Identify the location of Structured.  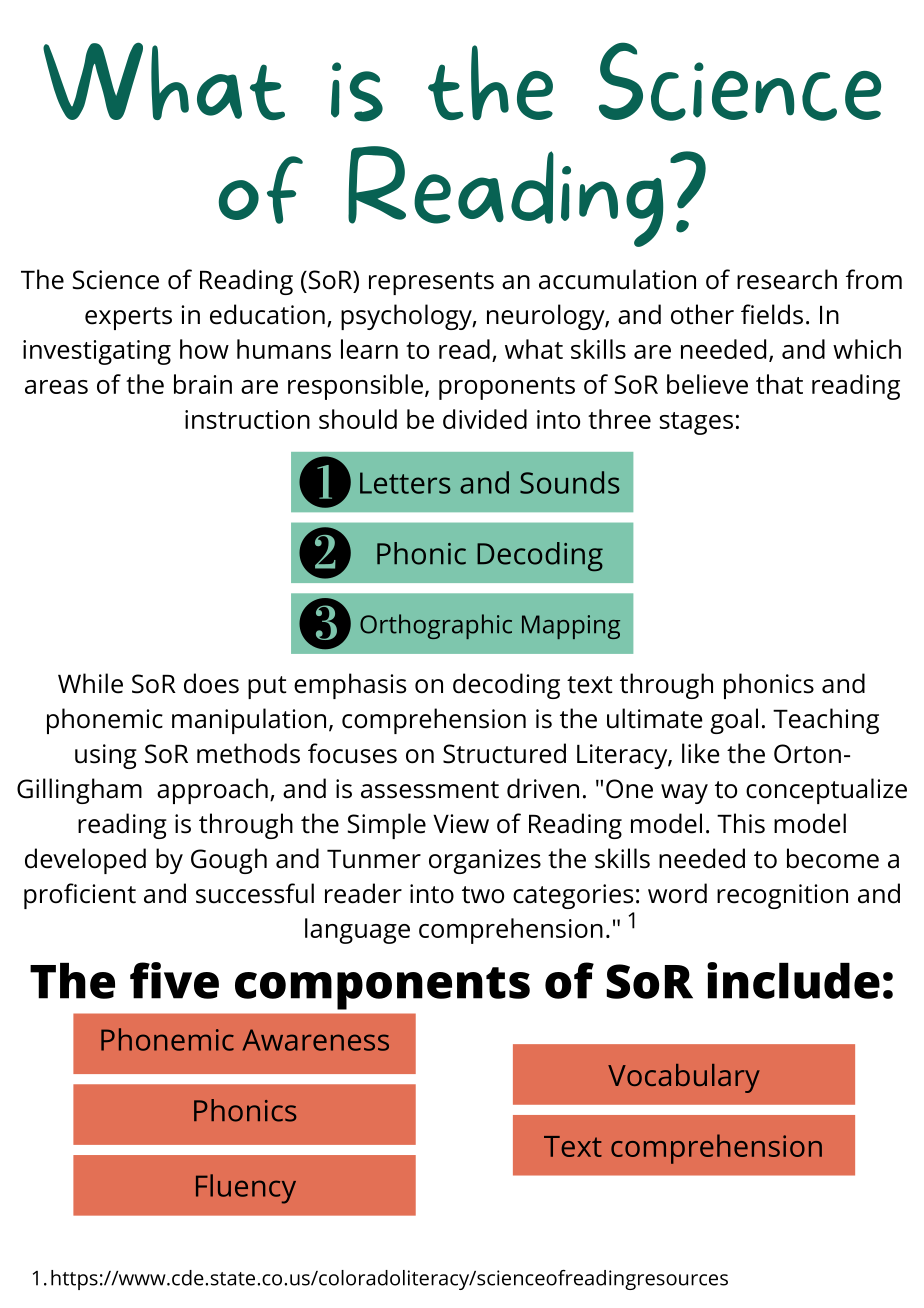
(504, 753).
